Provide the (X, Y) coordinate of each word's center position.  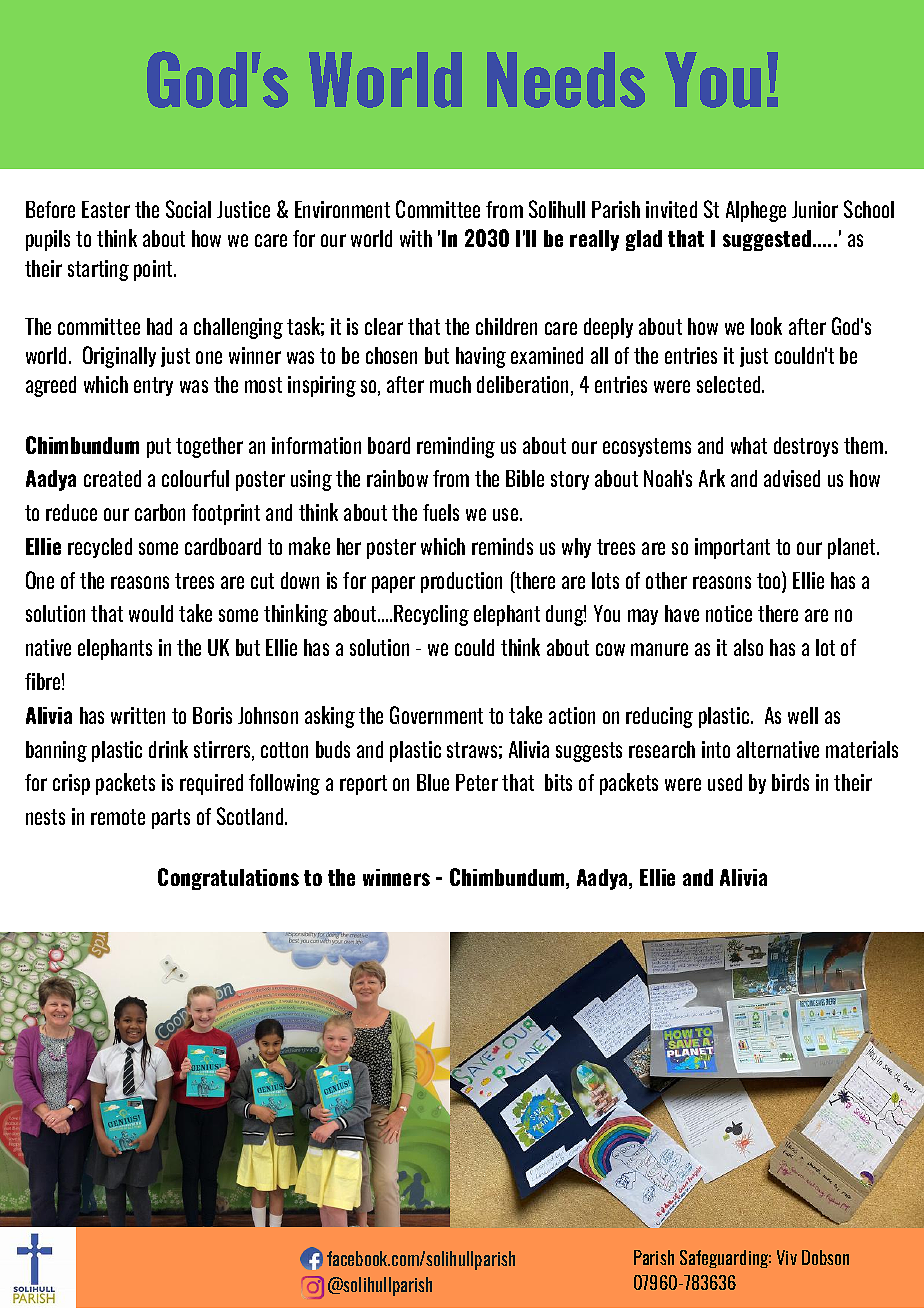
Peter (477, 782)
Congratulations (228, 879)
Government (436, 715)
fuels (441, 512)
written (138, 715)
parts (171, 819)
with (416, 238)
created (112, 478)
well (803, 715)
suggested (768, 240)
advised (792, 478)
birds (790, 782)
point (154, 270)
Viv (787, 1257)
